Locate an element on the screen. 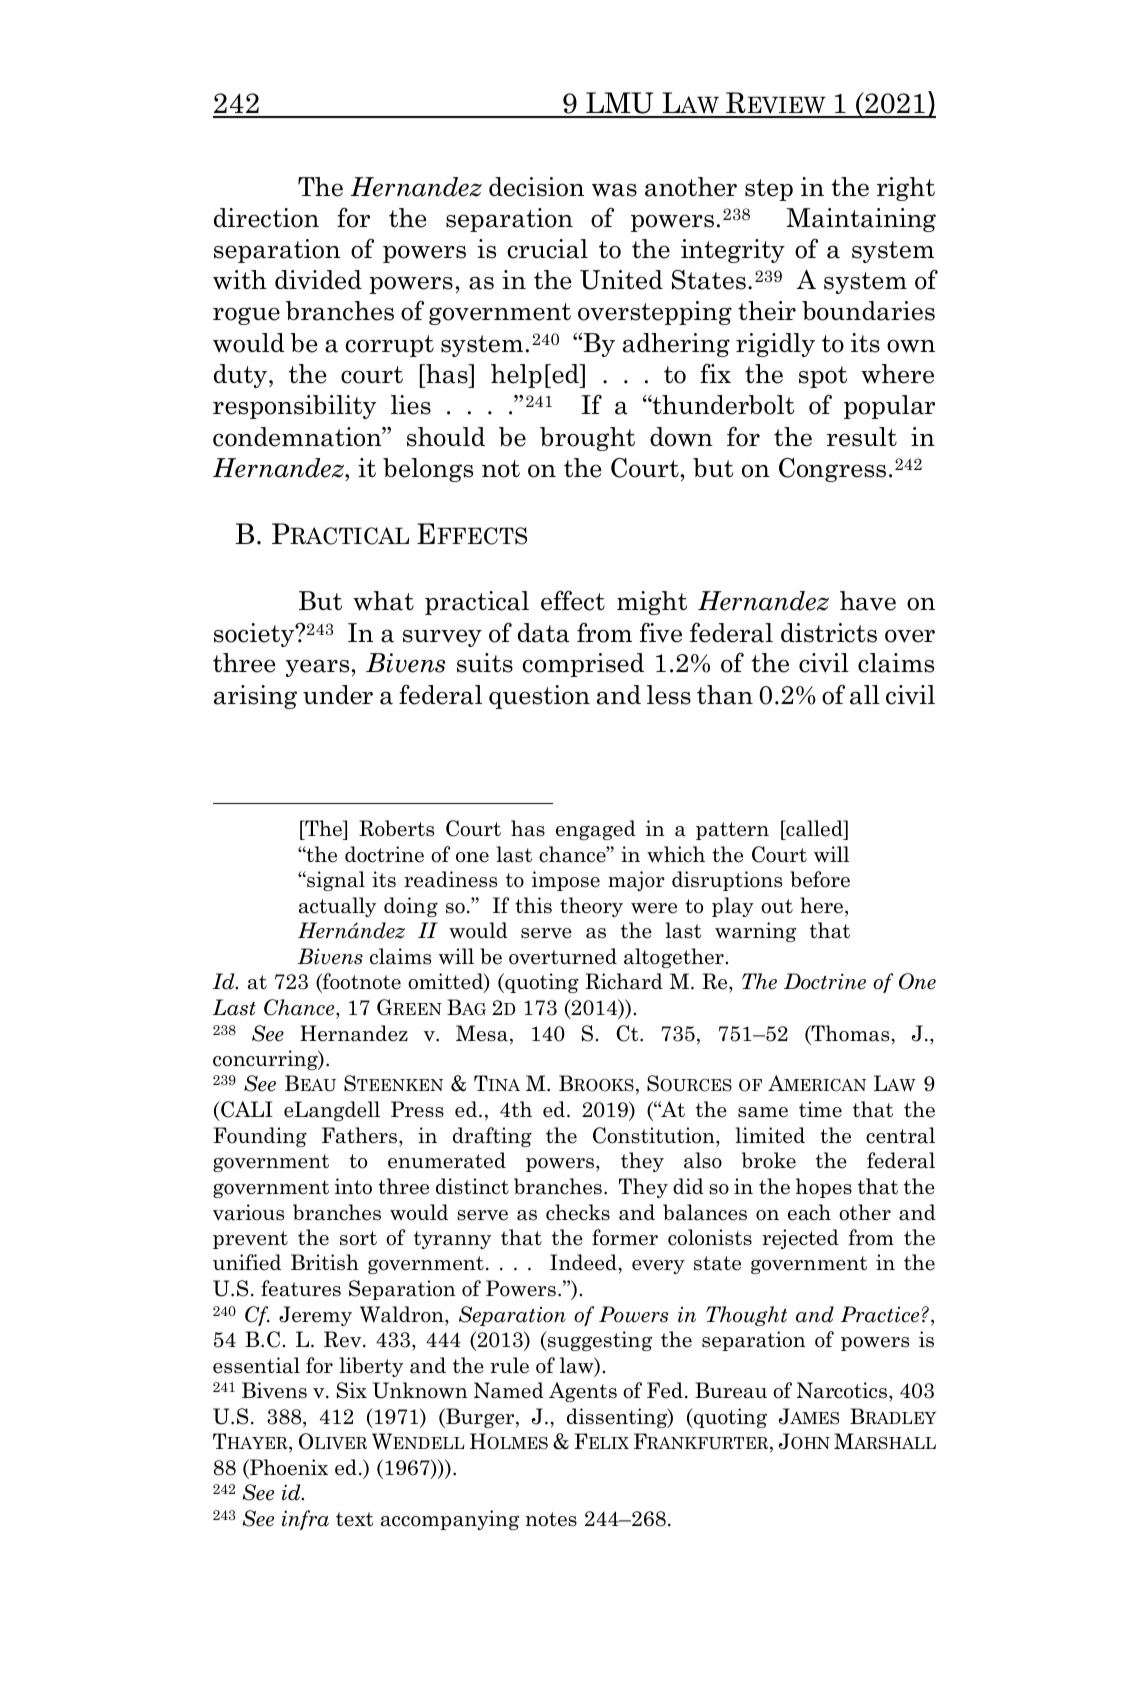 This screenshot has height=1701, width=1148. Maintaining is located at coordinates (861, 220).
